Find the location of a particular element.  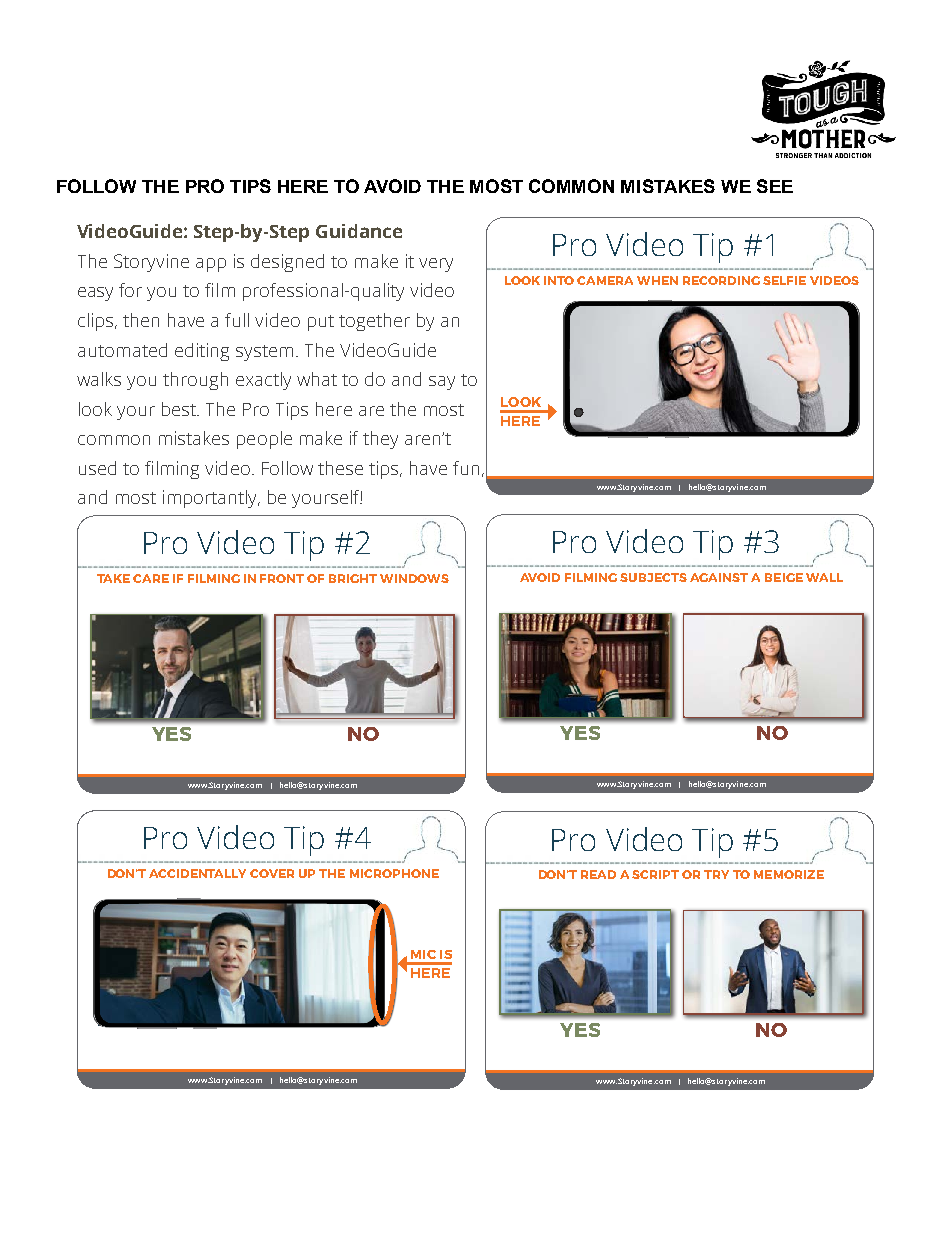

BEIGE is located at coordinates (784, 577).
